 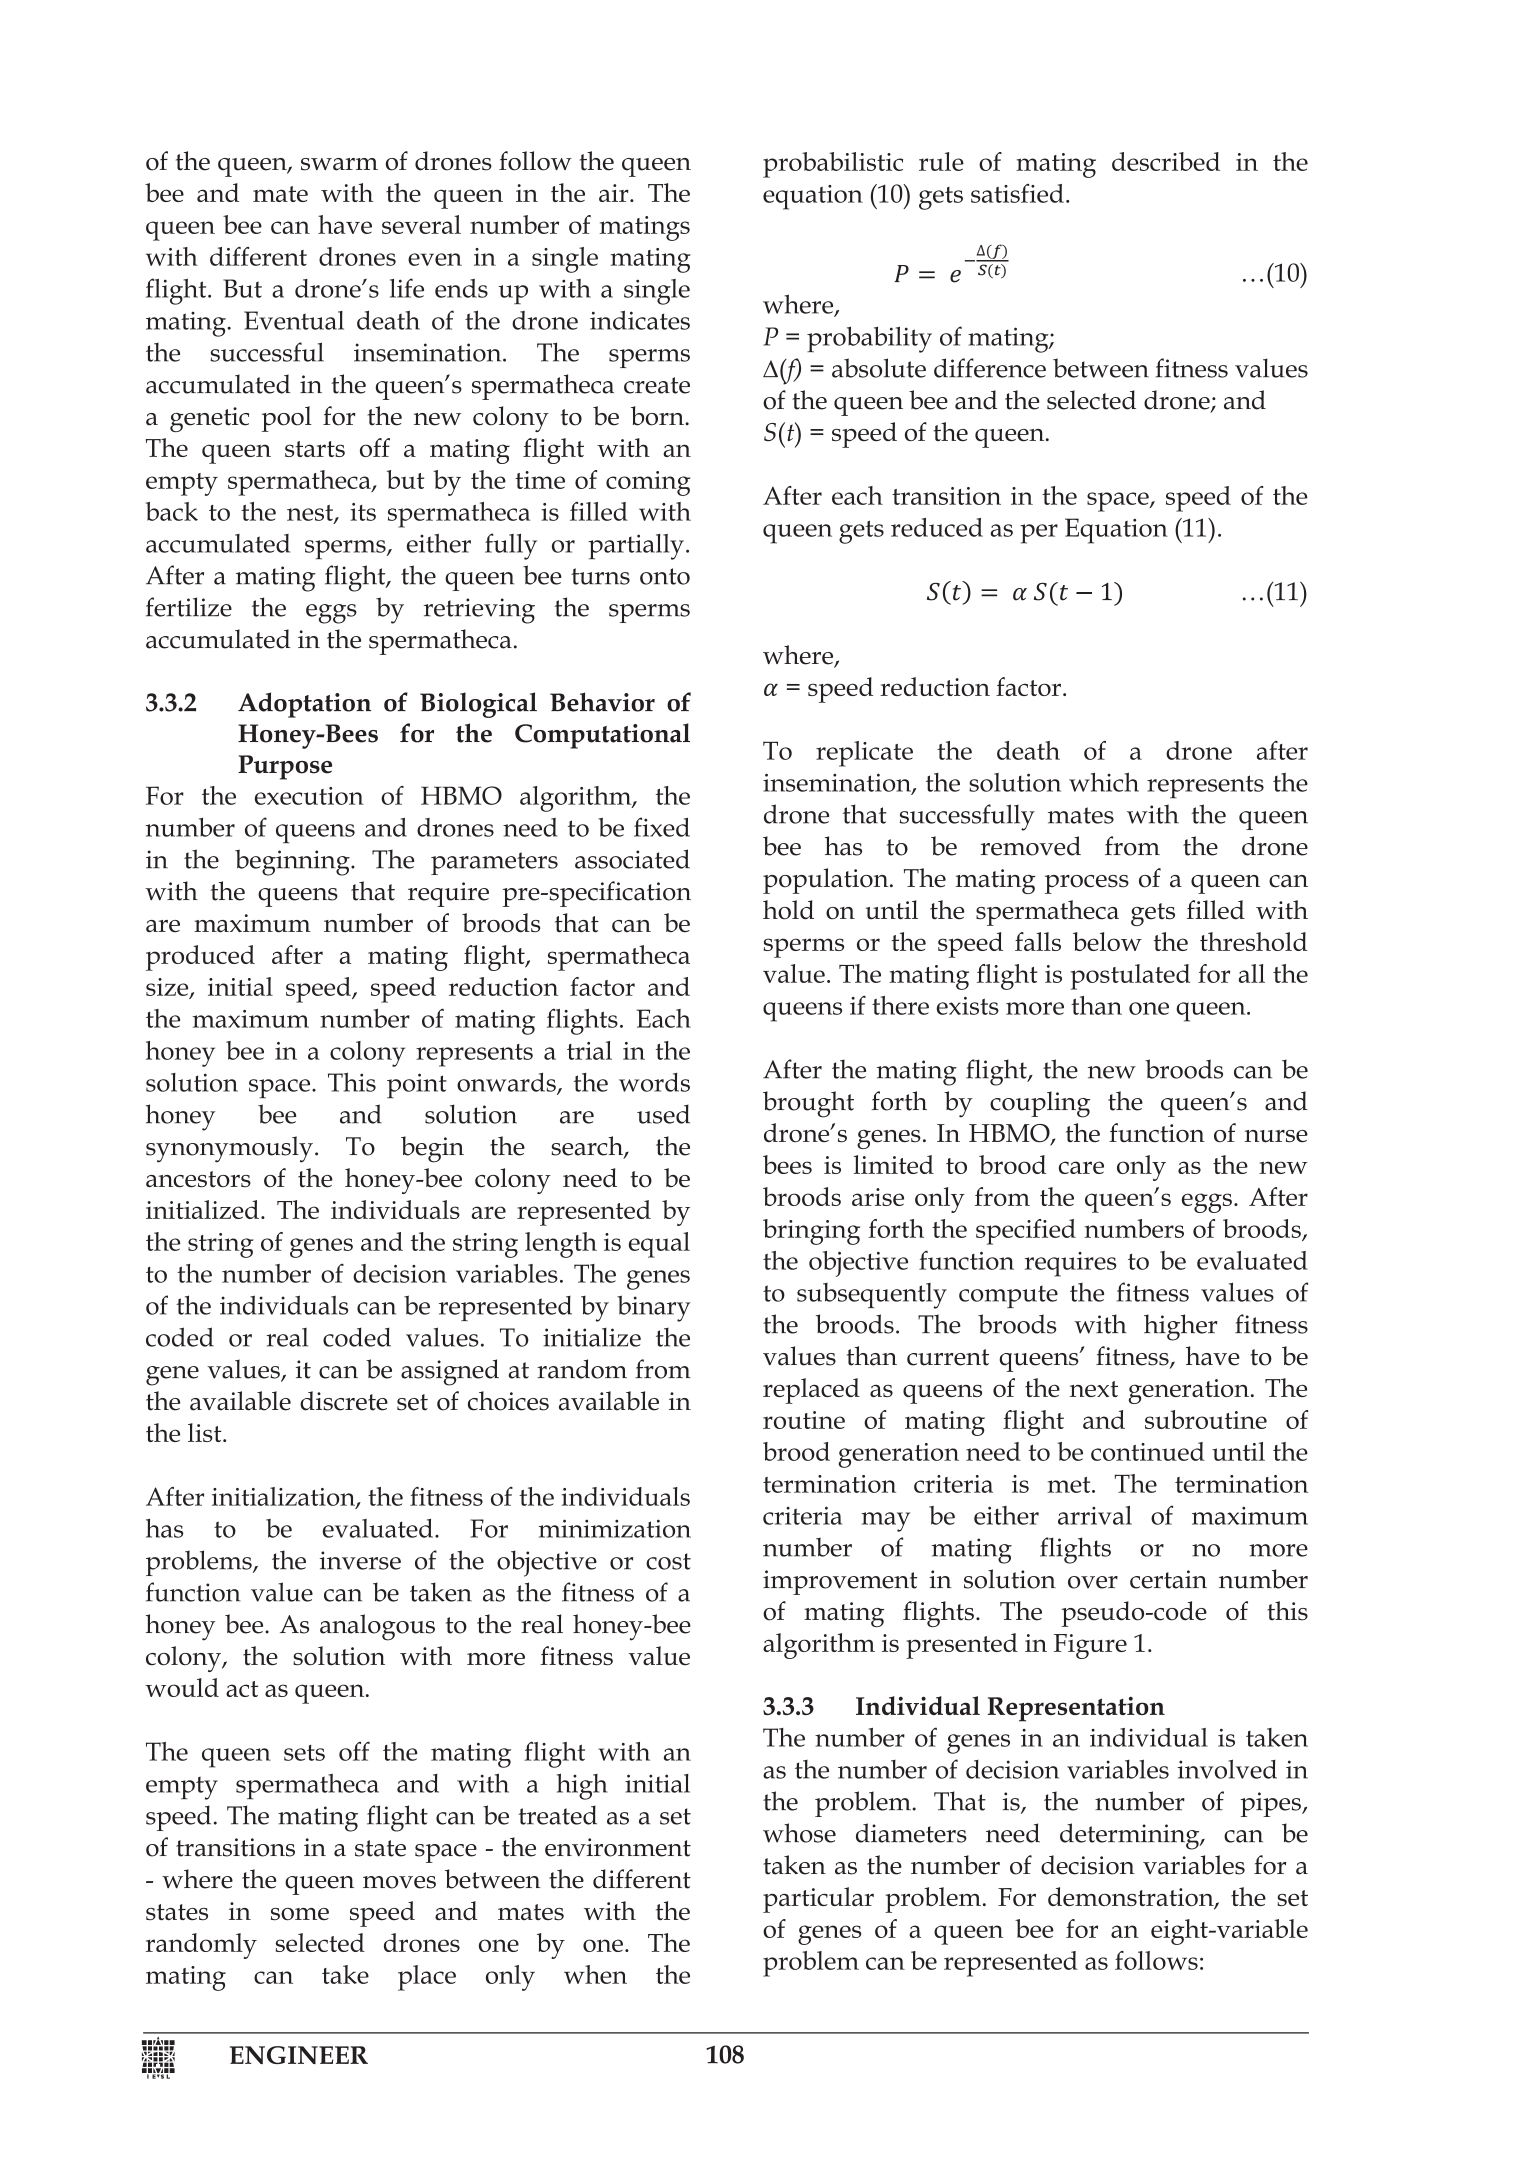 I want to click on below, so click(x=1107, y=941).
